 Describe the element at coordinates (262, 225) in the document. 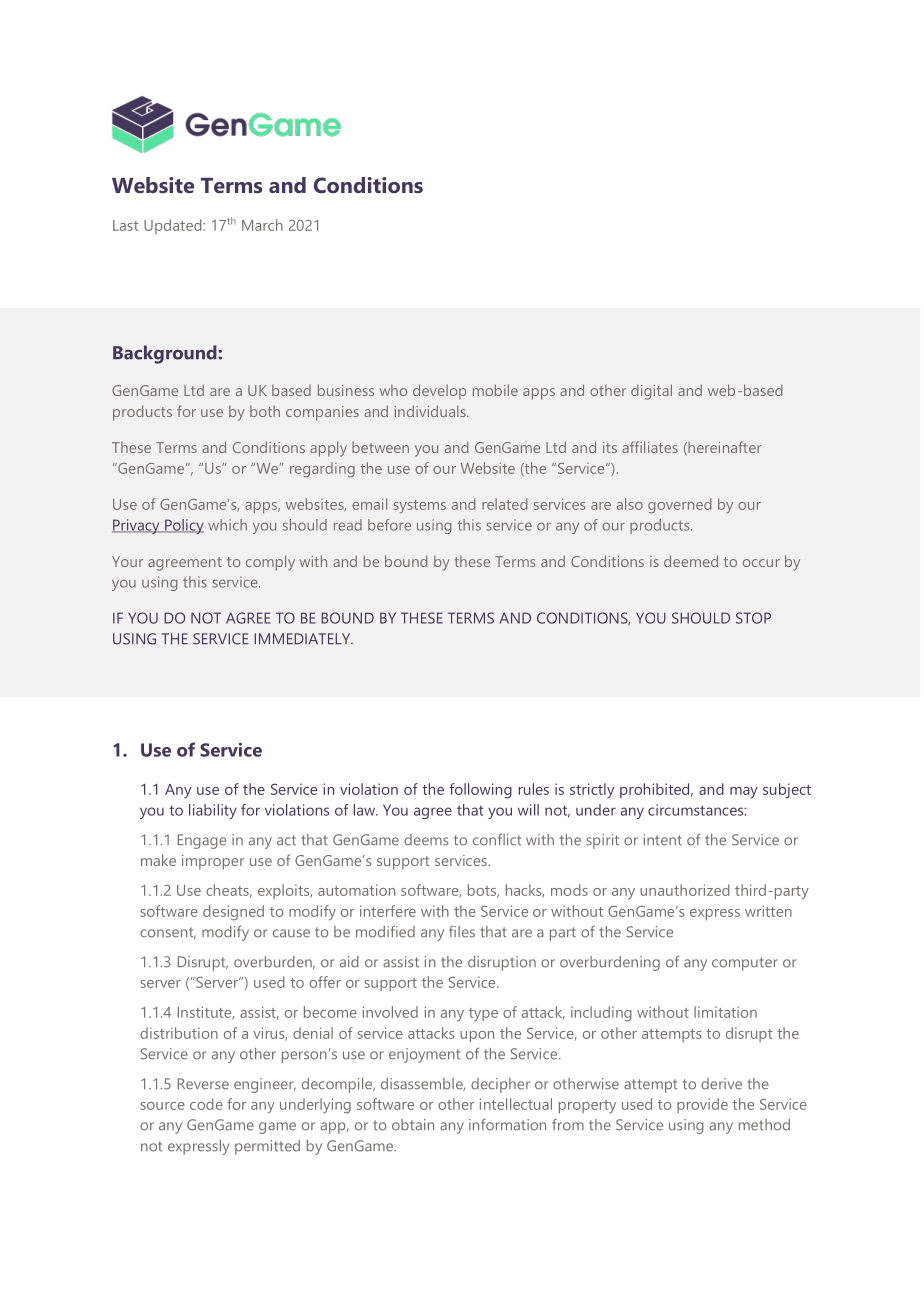

I see `March` at that location.
